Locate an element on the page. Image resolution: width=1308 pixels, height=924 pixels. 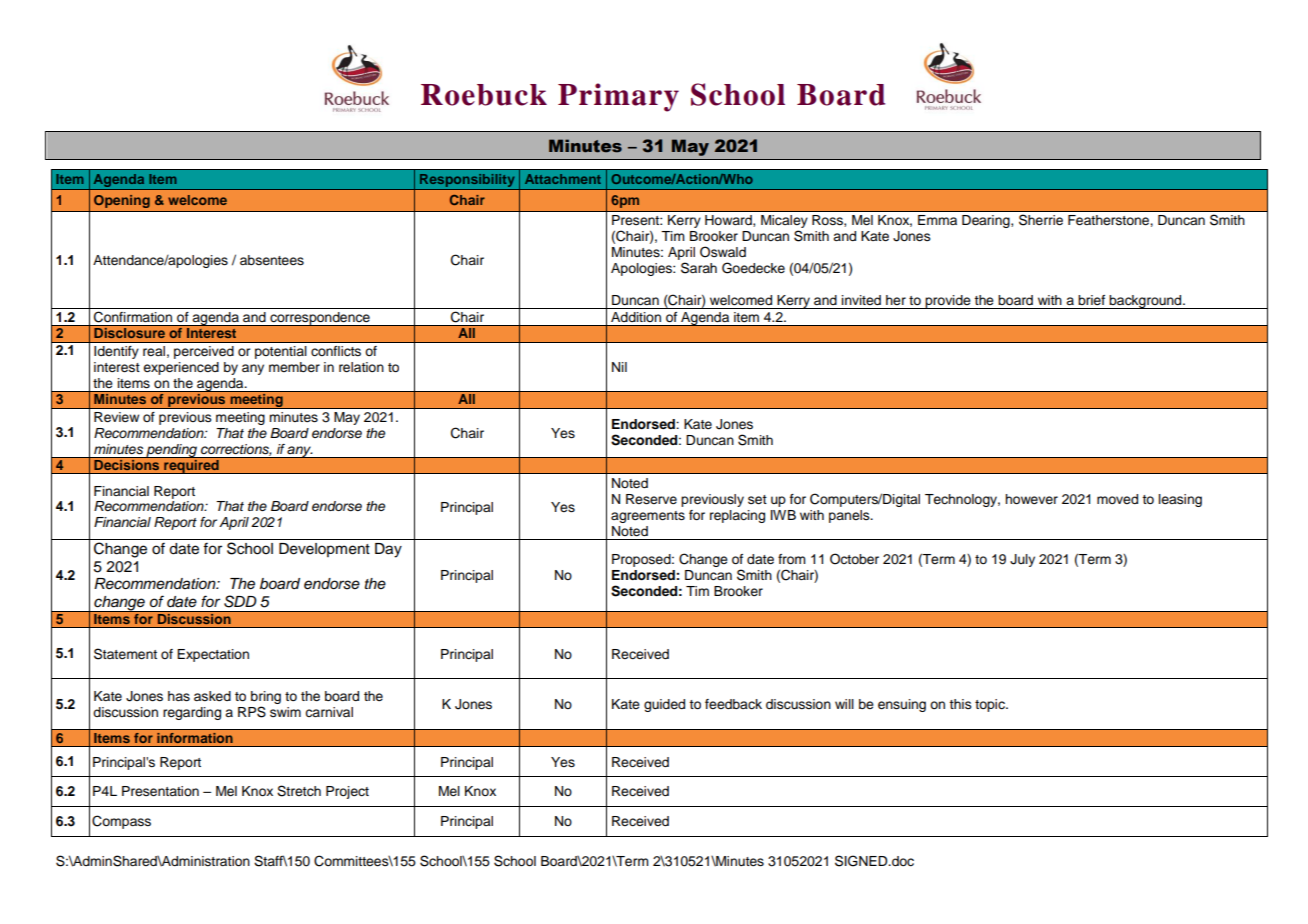
Primary is located at coordinates (618, 97).
